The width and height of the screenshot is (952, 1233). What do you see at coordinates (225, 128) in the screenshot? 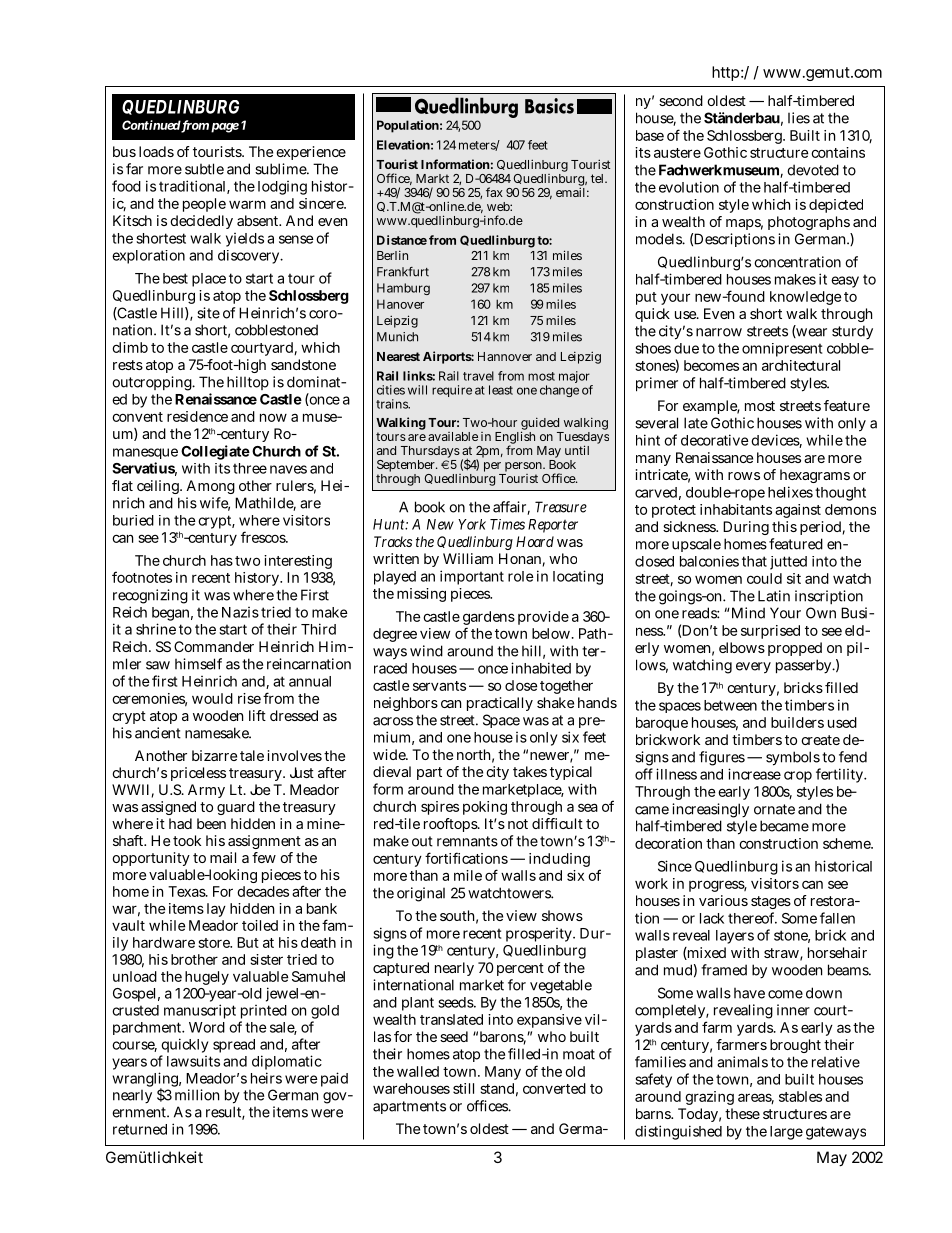
I see `page` at bounding box center [225, 128].
